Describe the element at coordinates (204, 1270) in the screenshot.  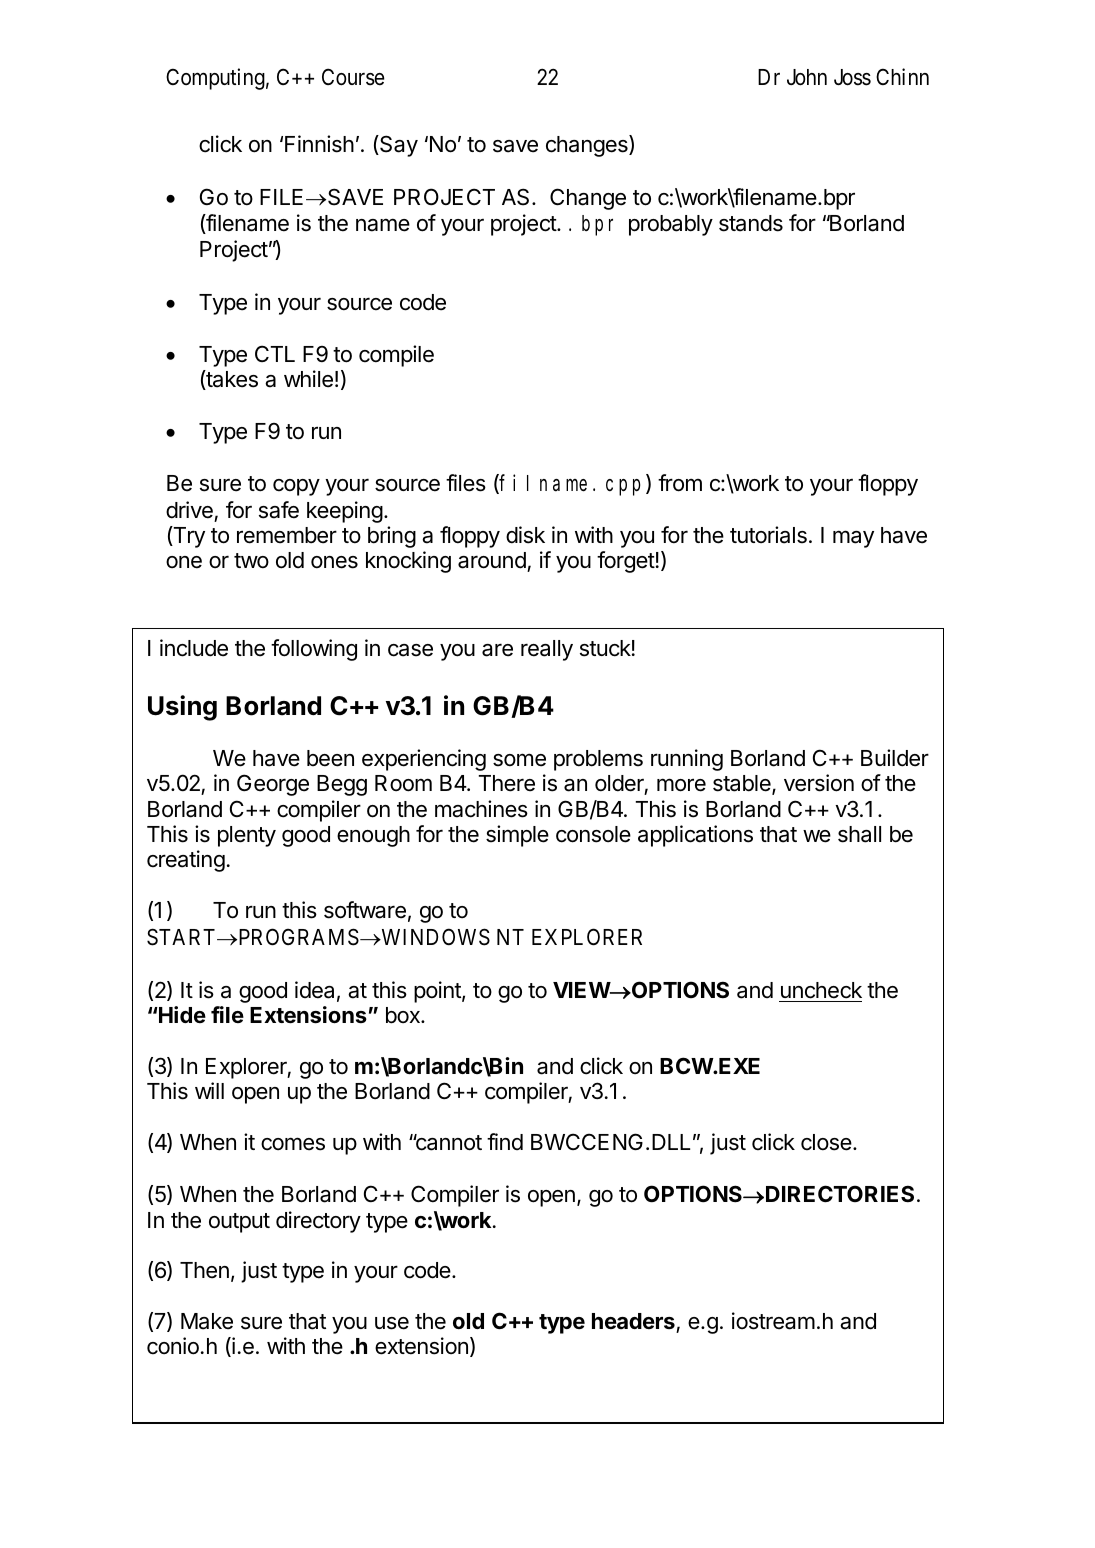
I see `Then` at that location.
